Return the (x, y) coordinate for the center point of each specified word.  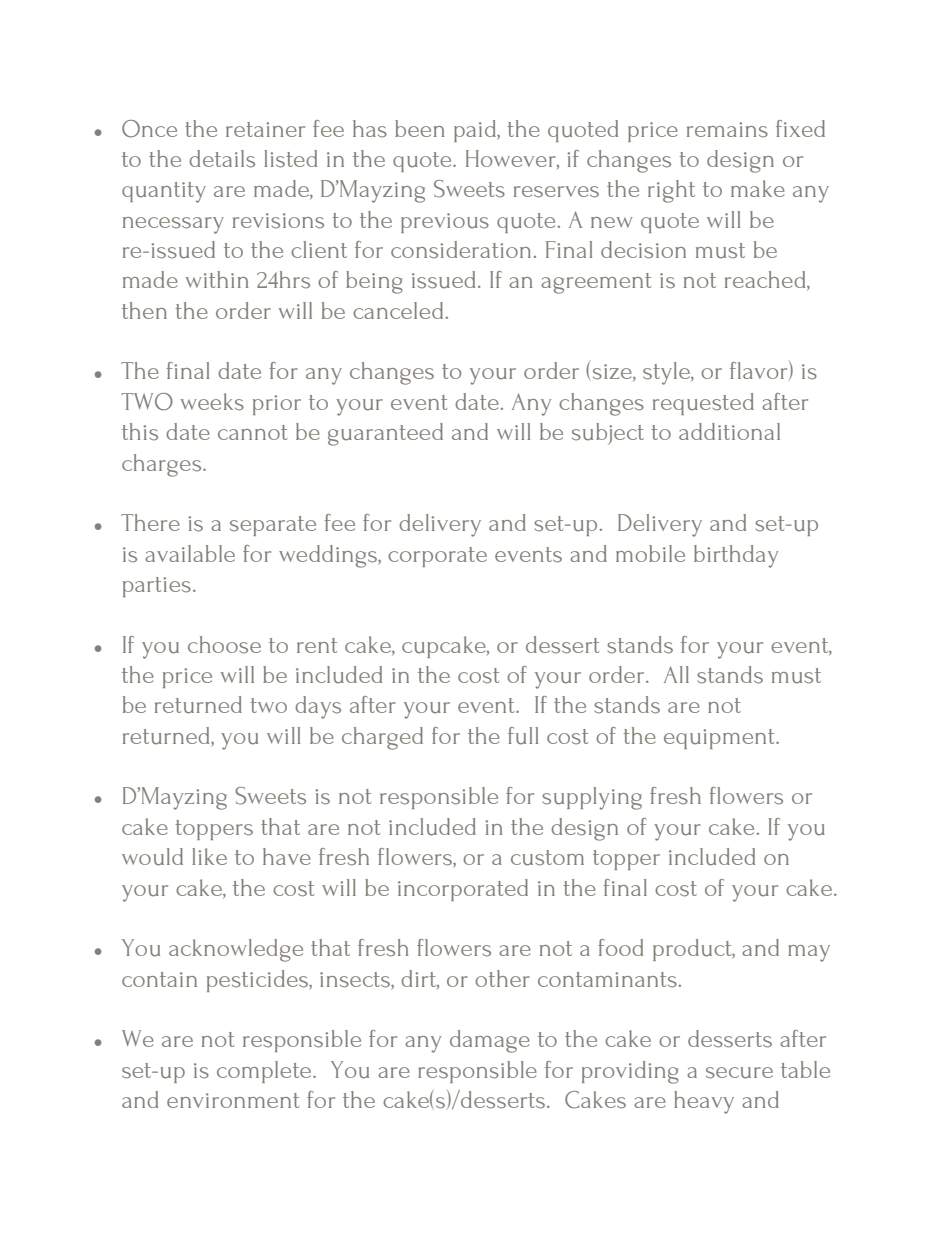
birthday (736, 556)
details (222, 159)
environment (233, 1100)
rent (317, 645)
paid (476, 131)
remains (727, 130)
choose (224, 645)
